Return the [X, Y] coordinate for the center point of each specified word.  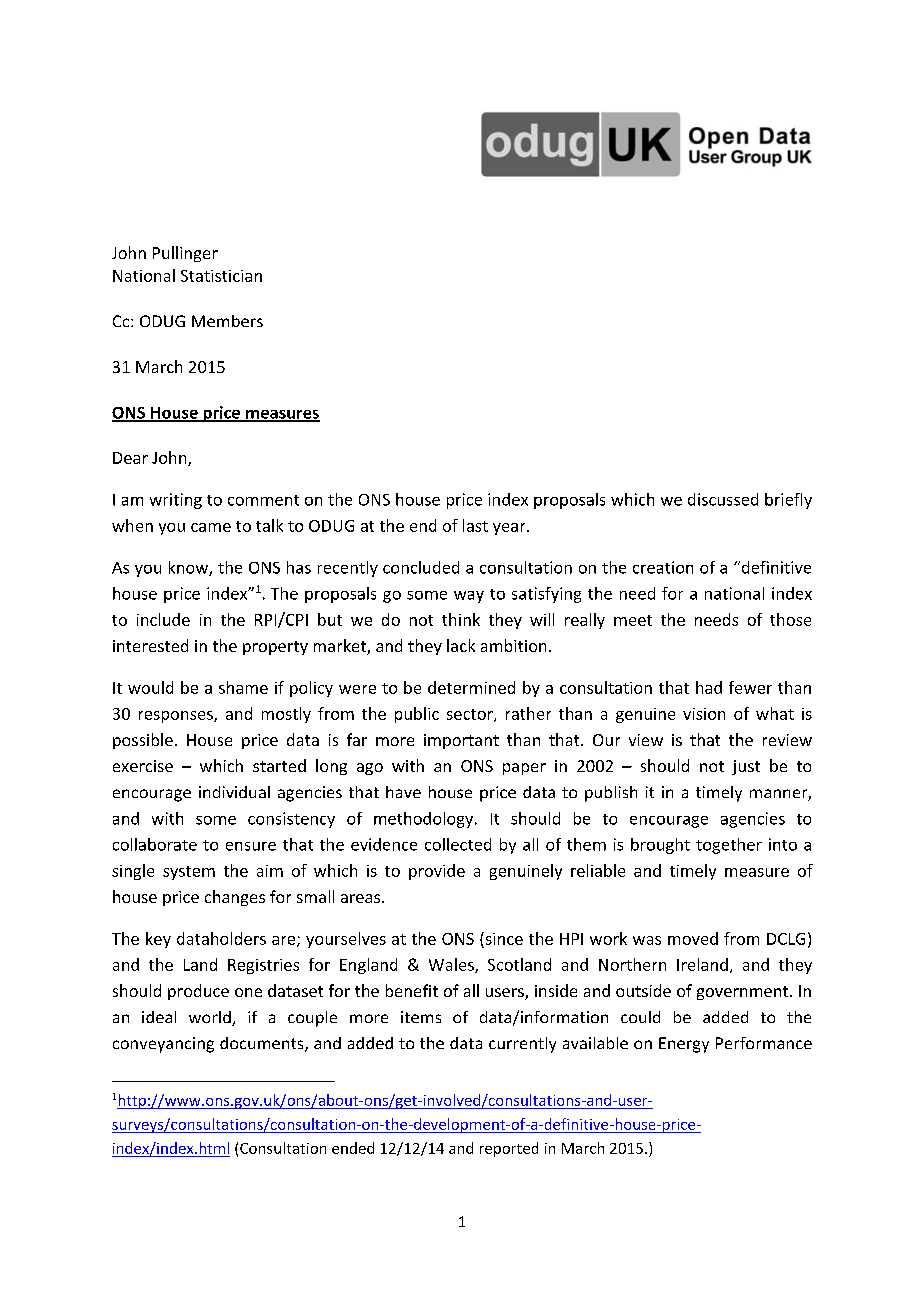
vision [704, 714]
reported [509, 1149]
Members [227, 321]
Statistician [221, 276]
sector [471, 715]
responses [177, 717]
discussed [723, 499]
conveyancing [163, 1045]
